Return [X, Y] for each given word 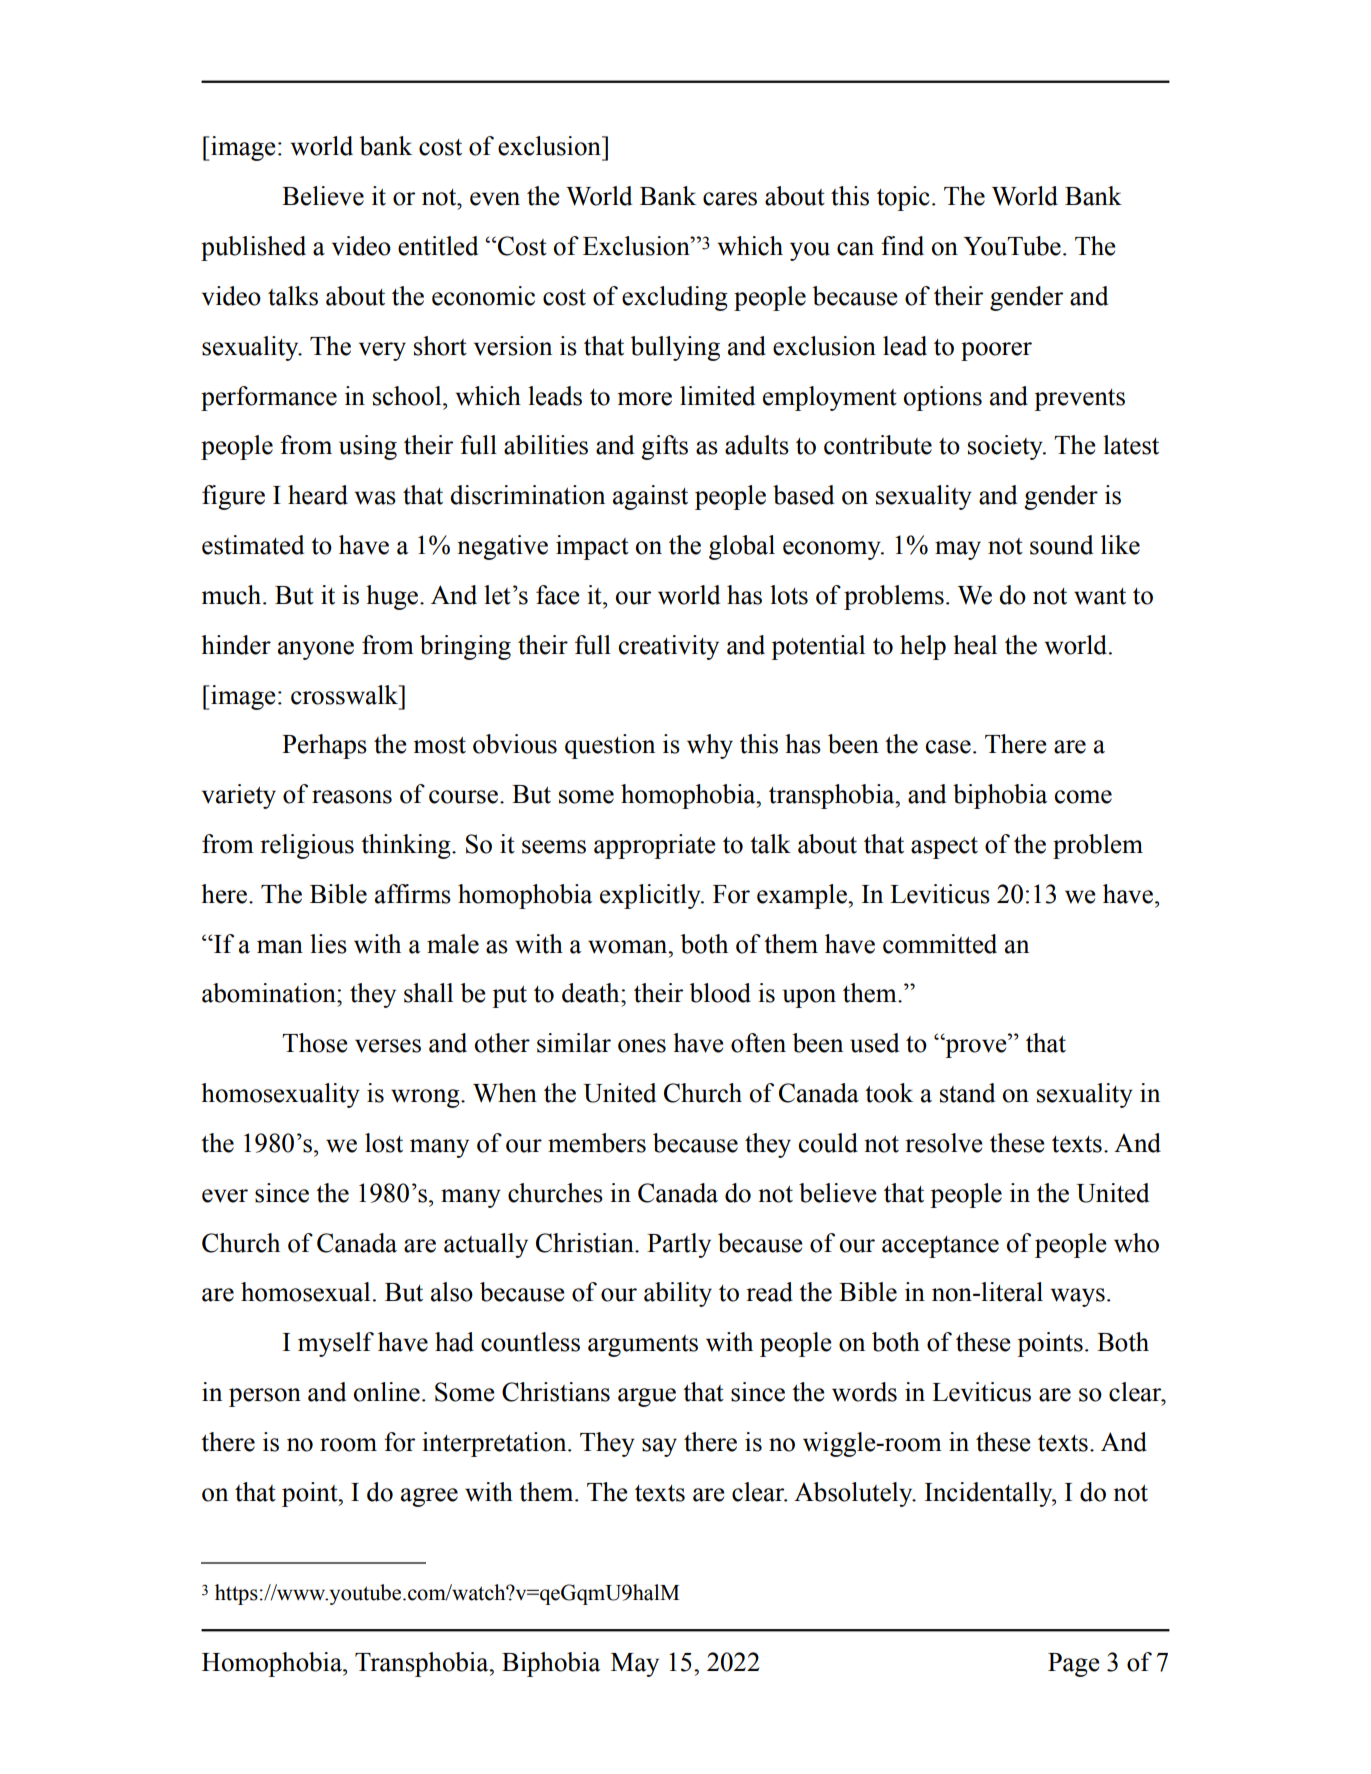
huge [393, 597]
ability [678, 1294]
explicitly [651, 896]
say [659, 1447]
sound [1061, 545]
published [253, 248]
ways [1077, 1297]
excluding [675, 298]
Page [1074, 1665]
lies [328, 944]
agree [429, 1497]
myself [336, 1344]
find [902, 246]
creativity [669, 647]
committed [940, 944]
